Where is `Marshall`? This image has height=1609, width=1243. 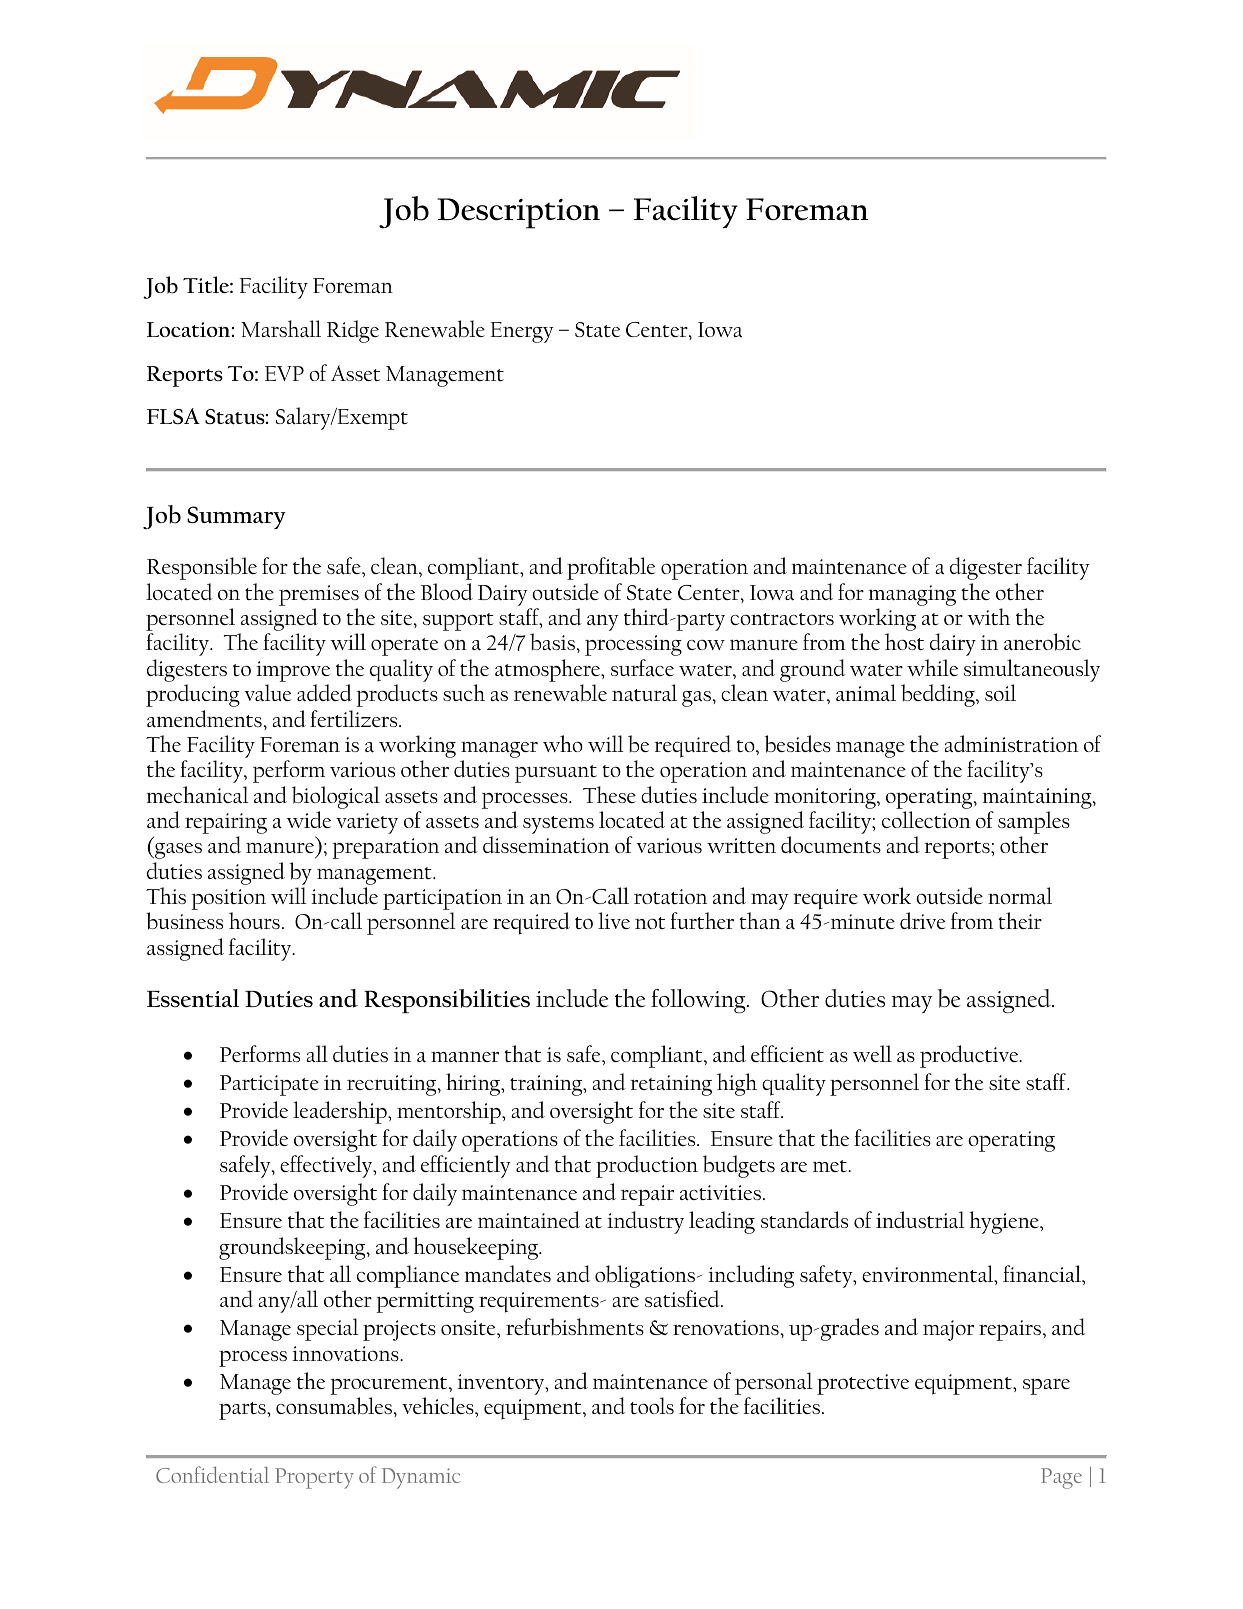
Marshall is located at coordinates (281, 328).
